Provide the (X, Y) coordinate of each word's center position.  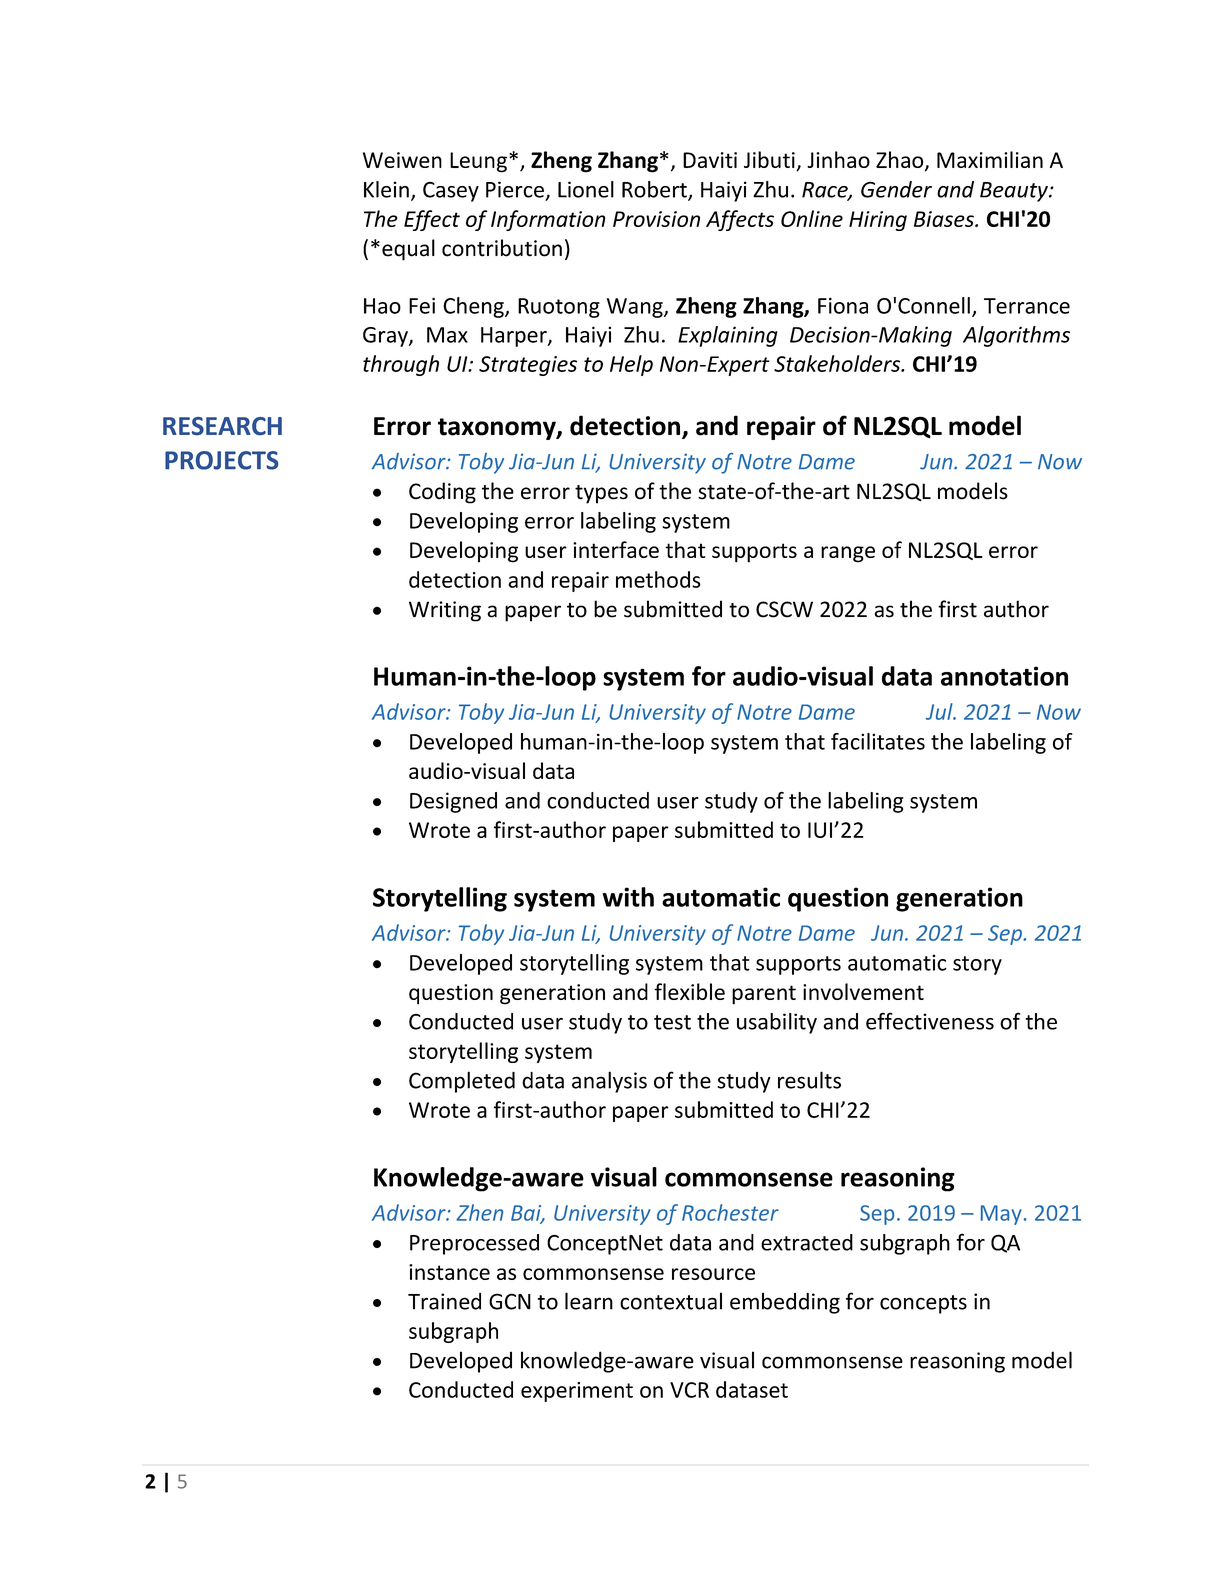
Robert (655, 190)
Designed (453, 802)
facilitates (878, 741)
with (628, 897)
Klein (386, 189)
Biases (945, 219)
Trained (444, 1301)
